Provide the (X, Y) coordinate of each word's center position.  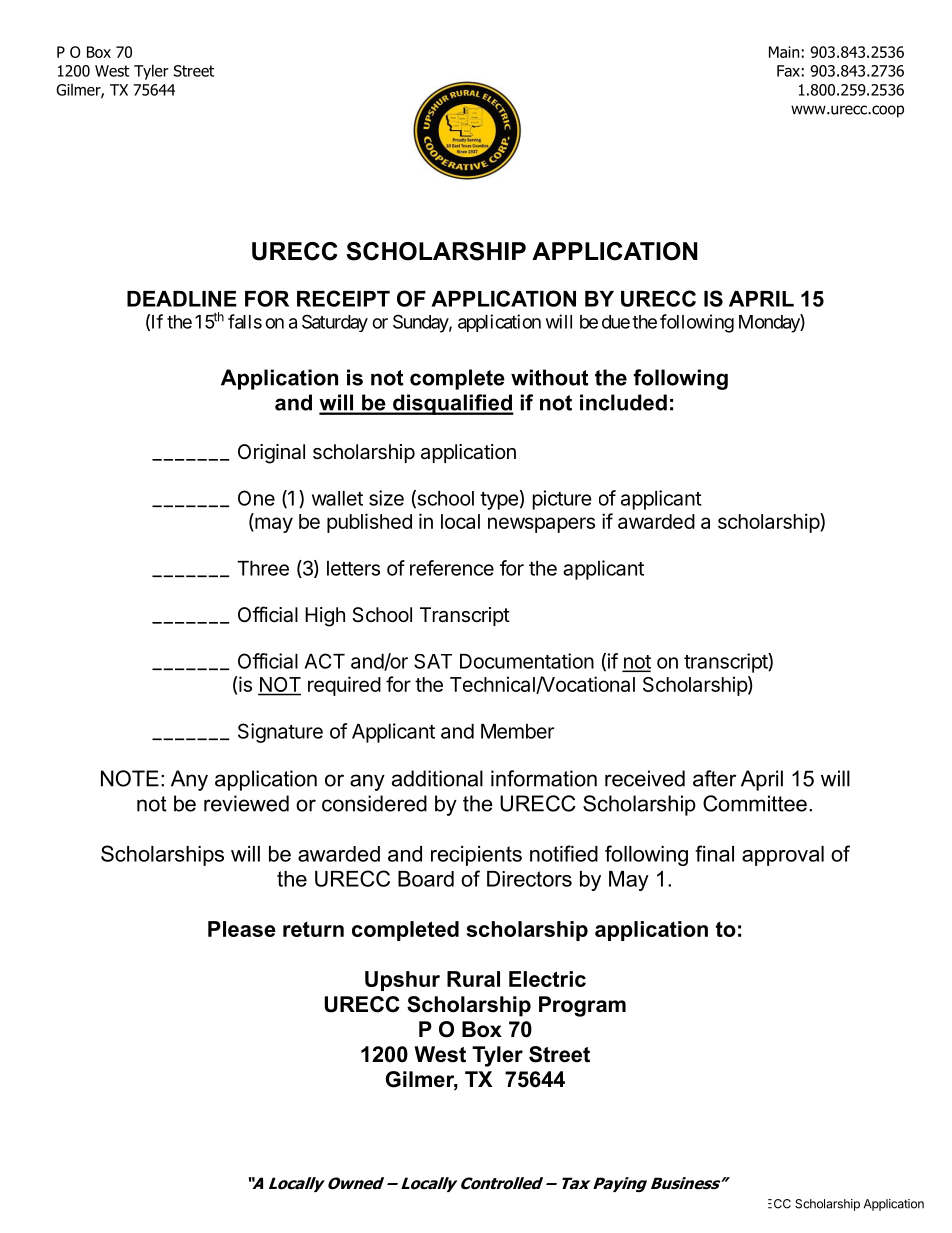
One (256, 498)
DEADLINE (182, 299)
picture (562, 500)
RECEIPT (343, 298)
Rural (473, 979)
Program (582, 1006)
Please (242, 929)
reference (452, 568)
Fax (788, 71)
